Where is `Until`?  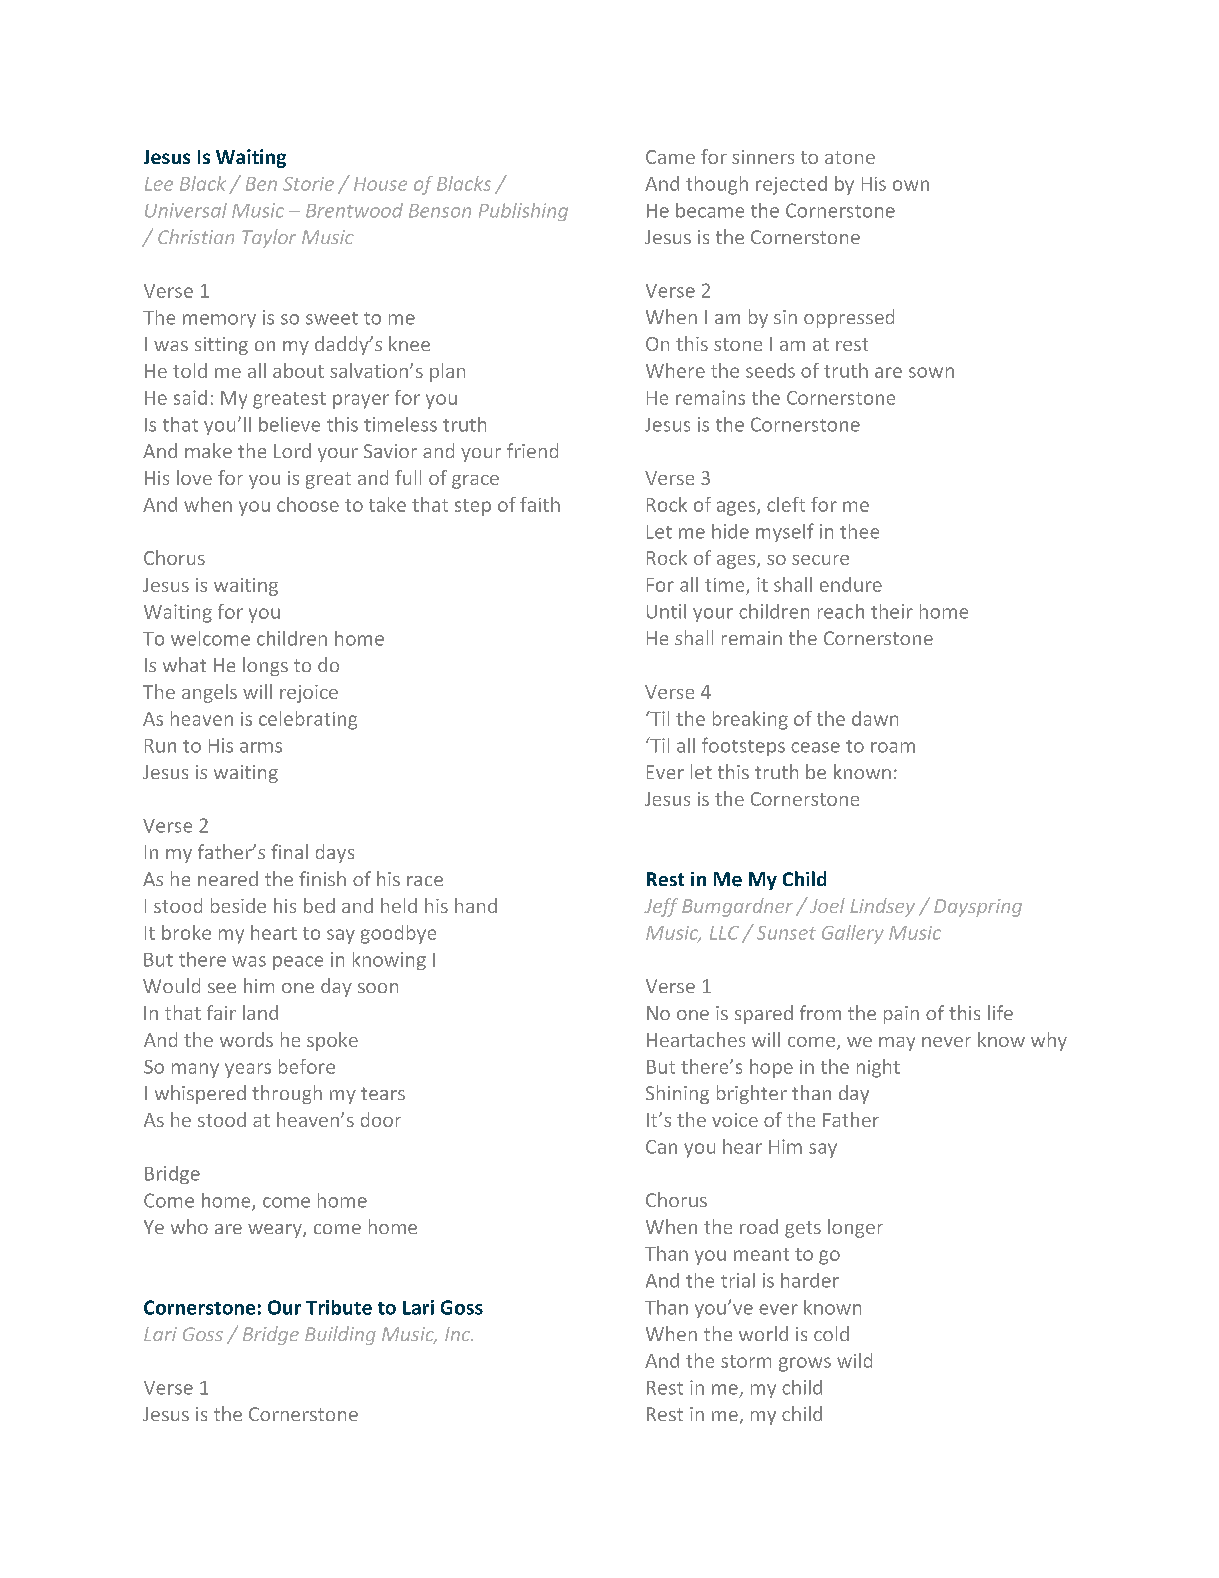 Until is located at coordinates (666, 611).
